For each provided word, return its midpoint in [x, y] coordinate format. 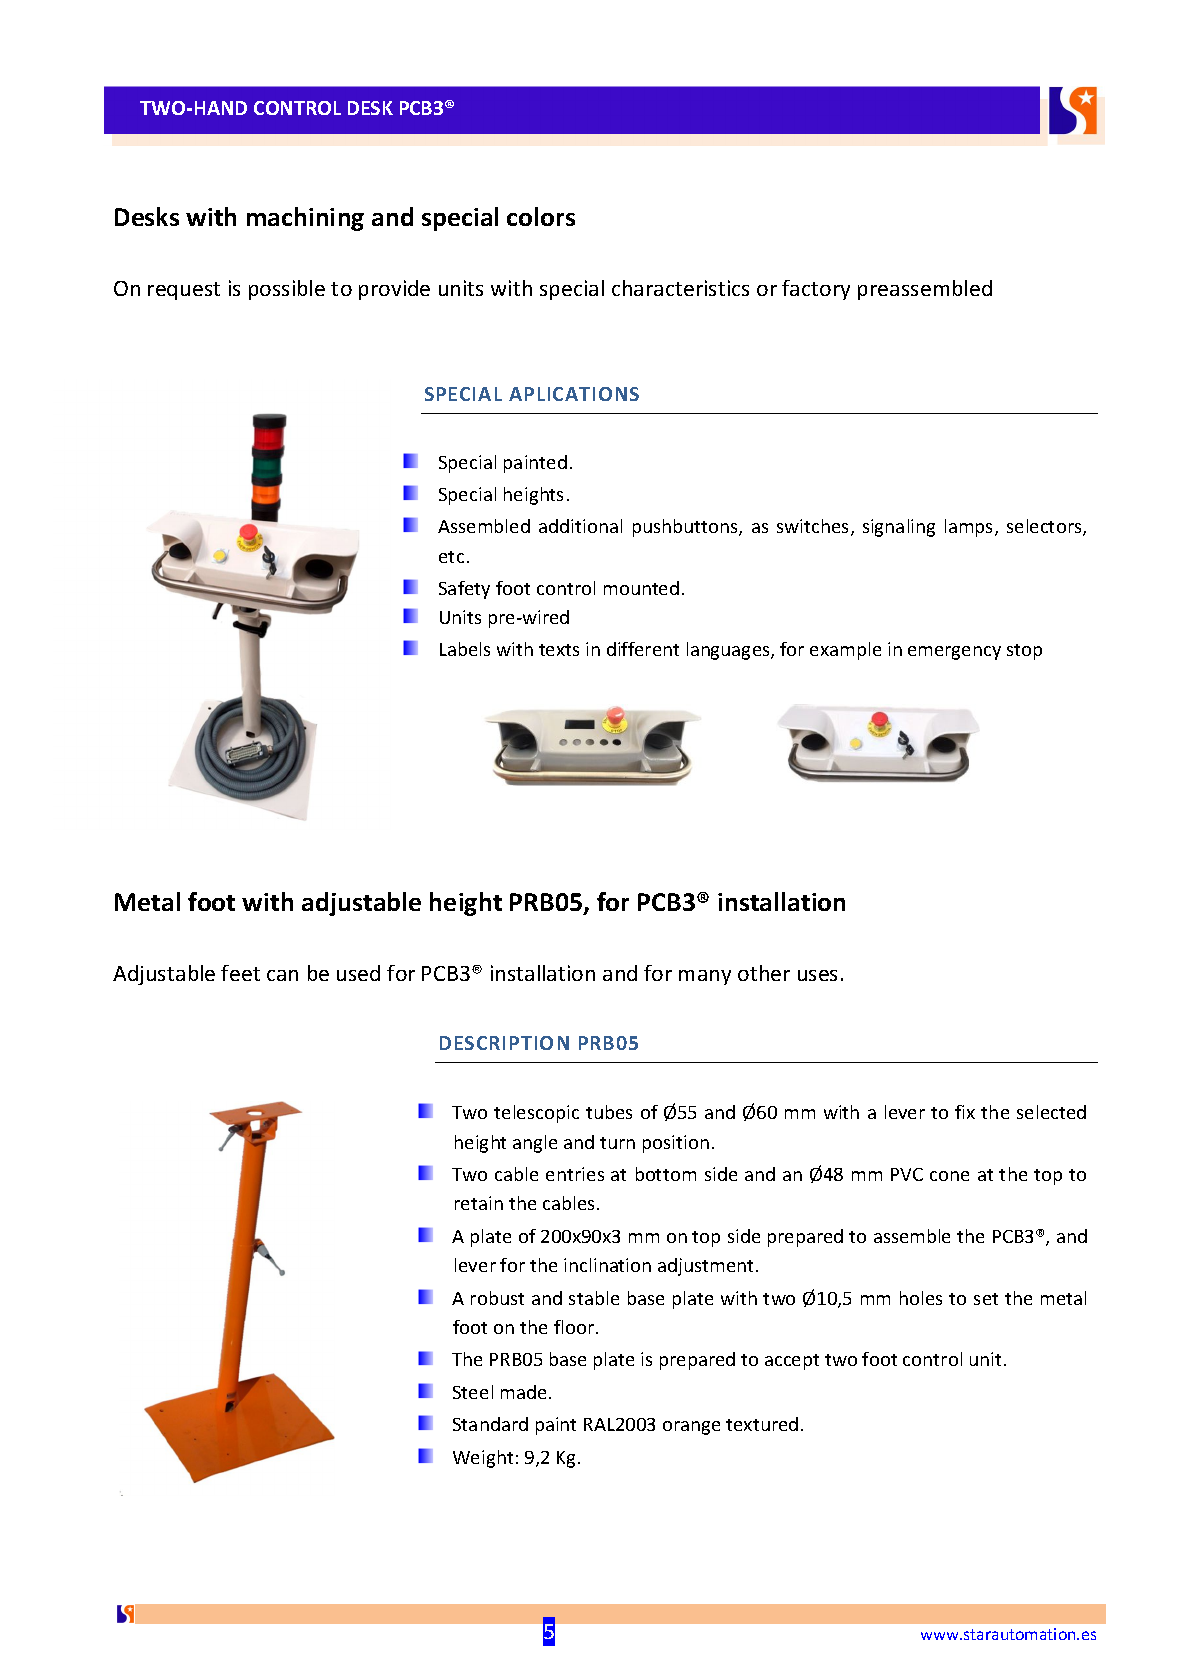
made [523, 1392]
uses [817, 975]
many [705, 977]
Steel [473, 1392]
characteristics [680, 288]
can [282, 975]
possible [287, 290]
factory [816, 290]
